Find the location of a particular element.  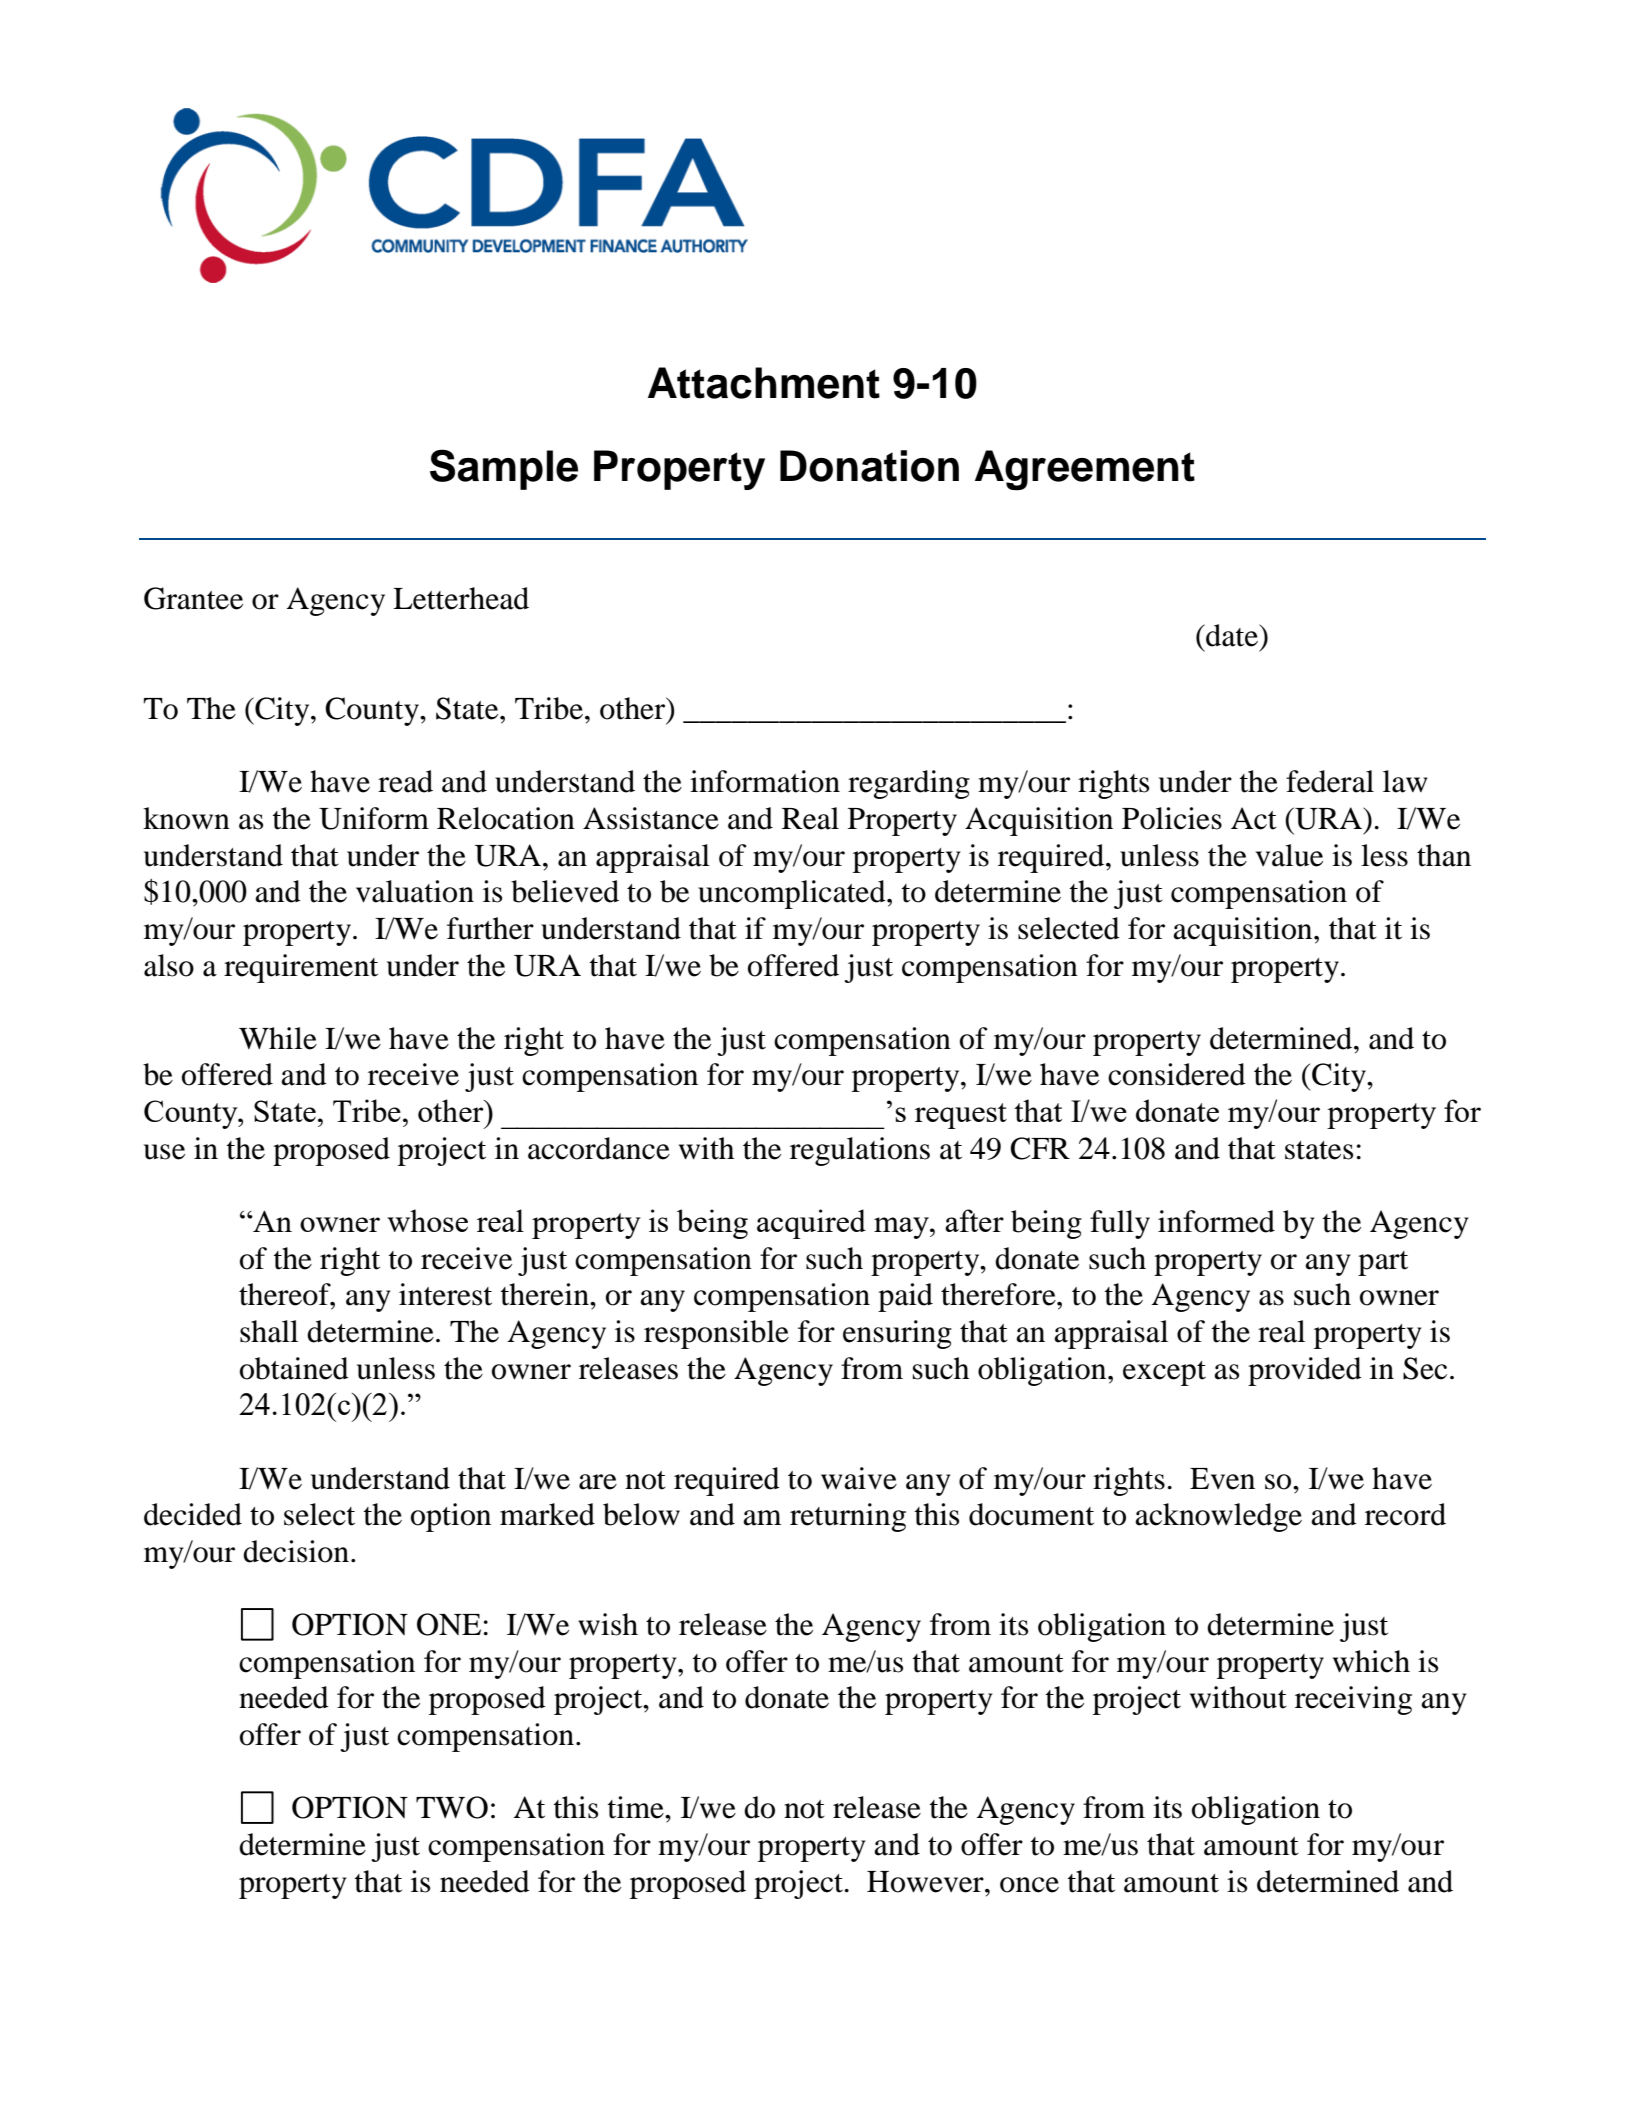

responsible is located at coordinates (716, 1334).
